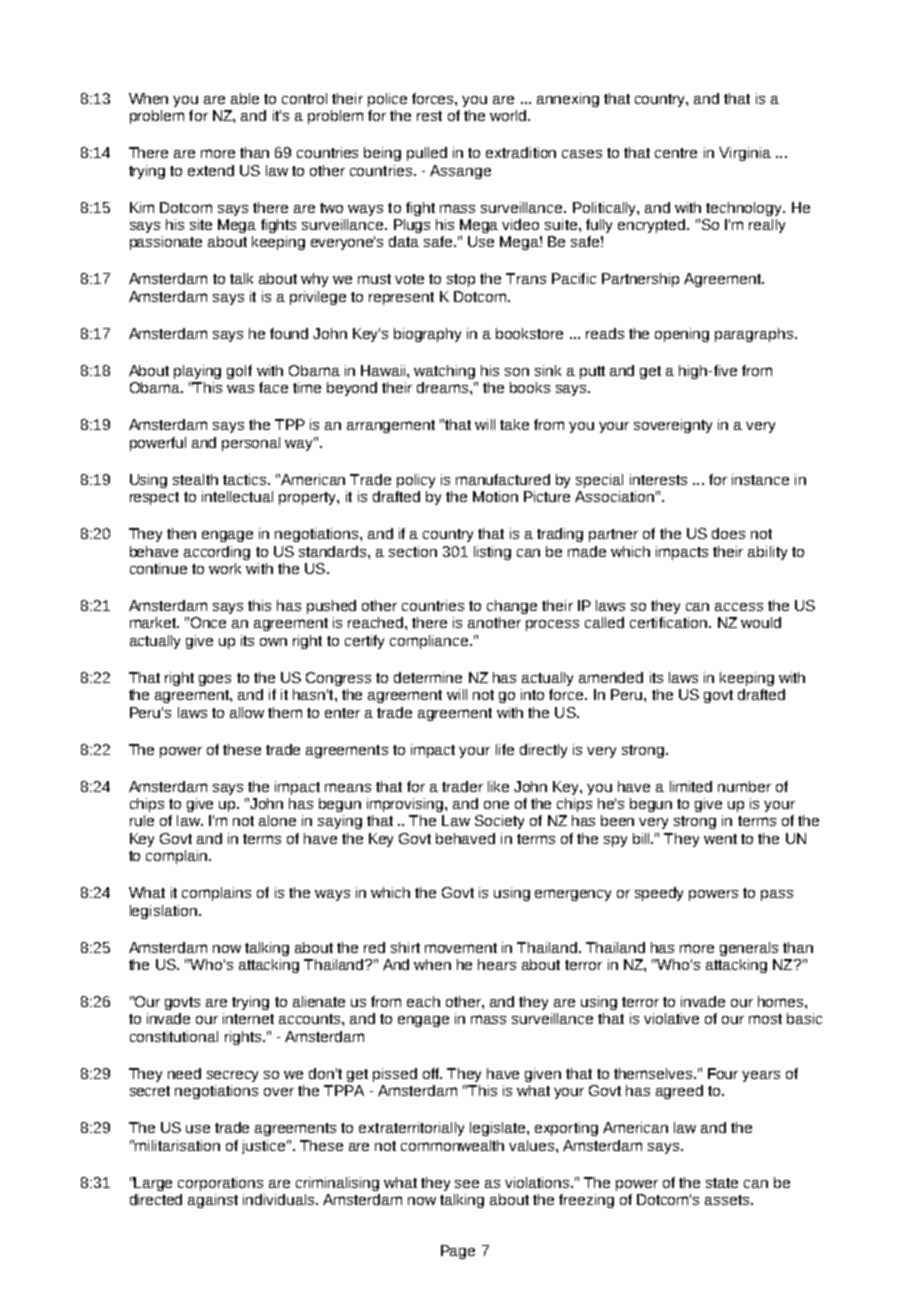 The image size is (924, 1308). Describe the element at coordinates (755, 335) in the document. I see `paragraphs` at that location.
